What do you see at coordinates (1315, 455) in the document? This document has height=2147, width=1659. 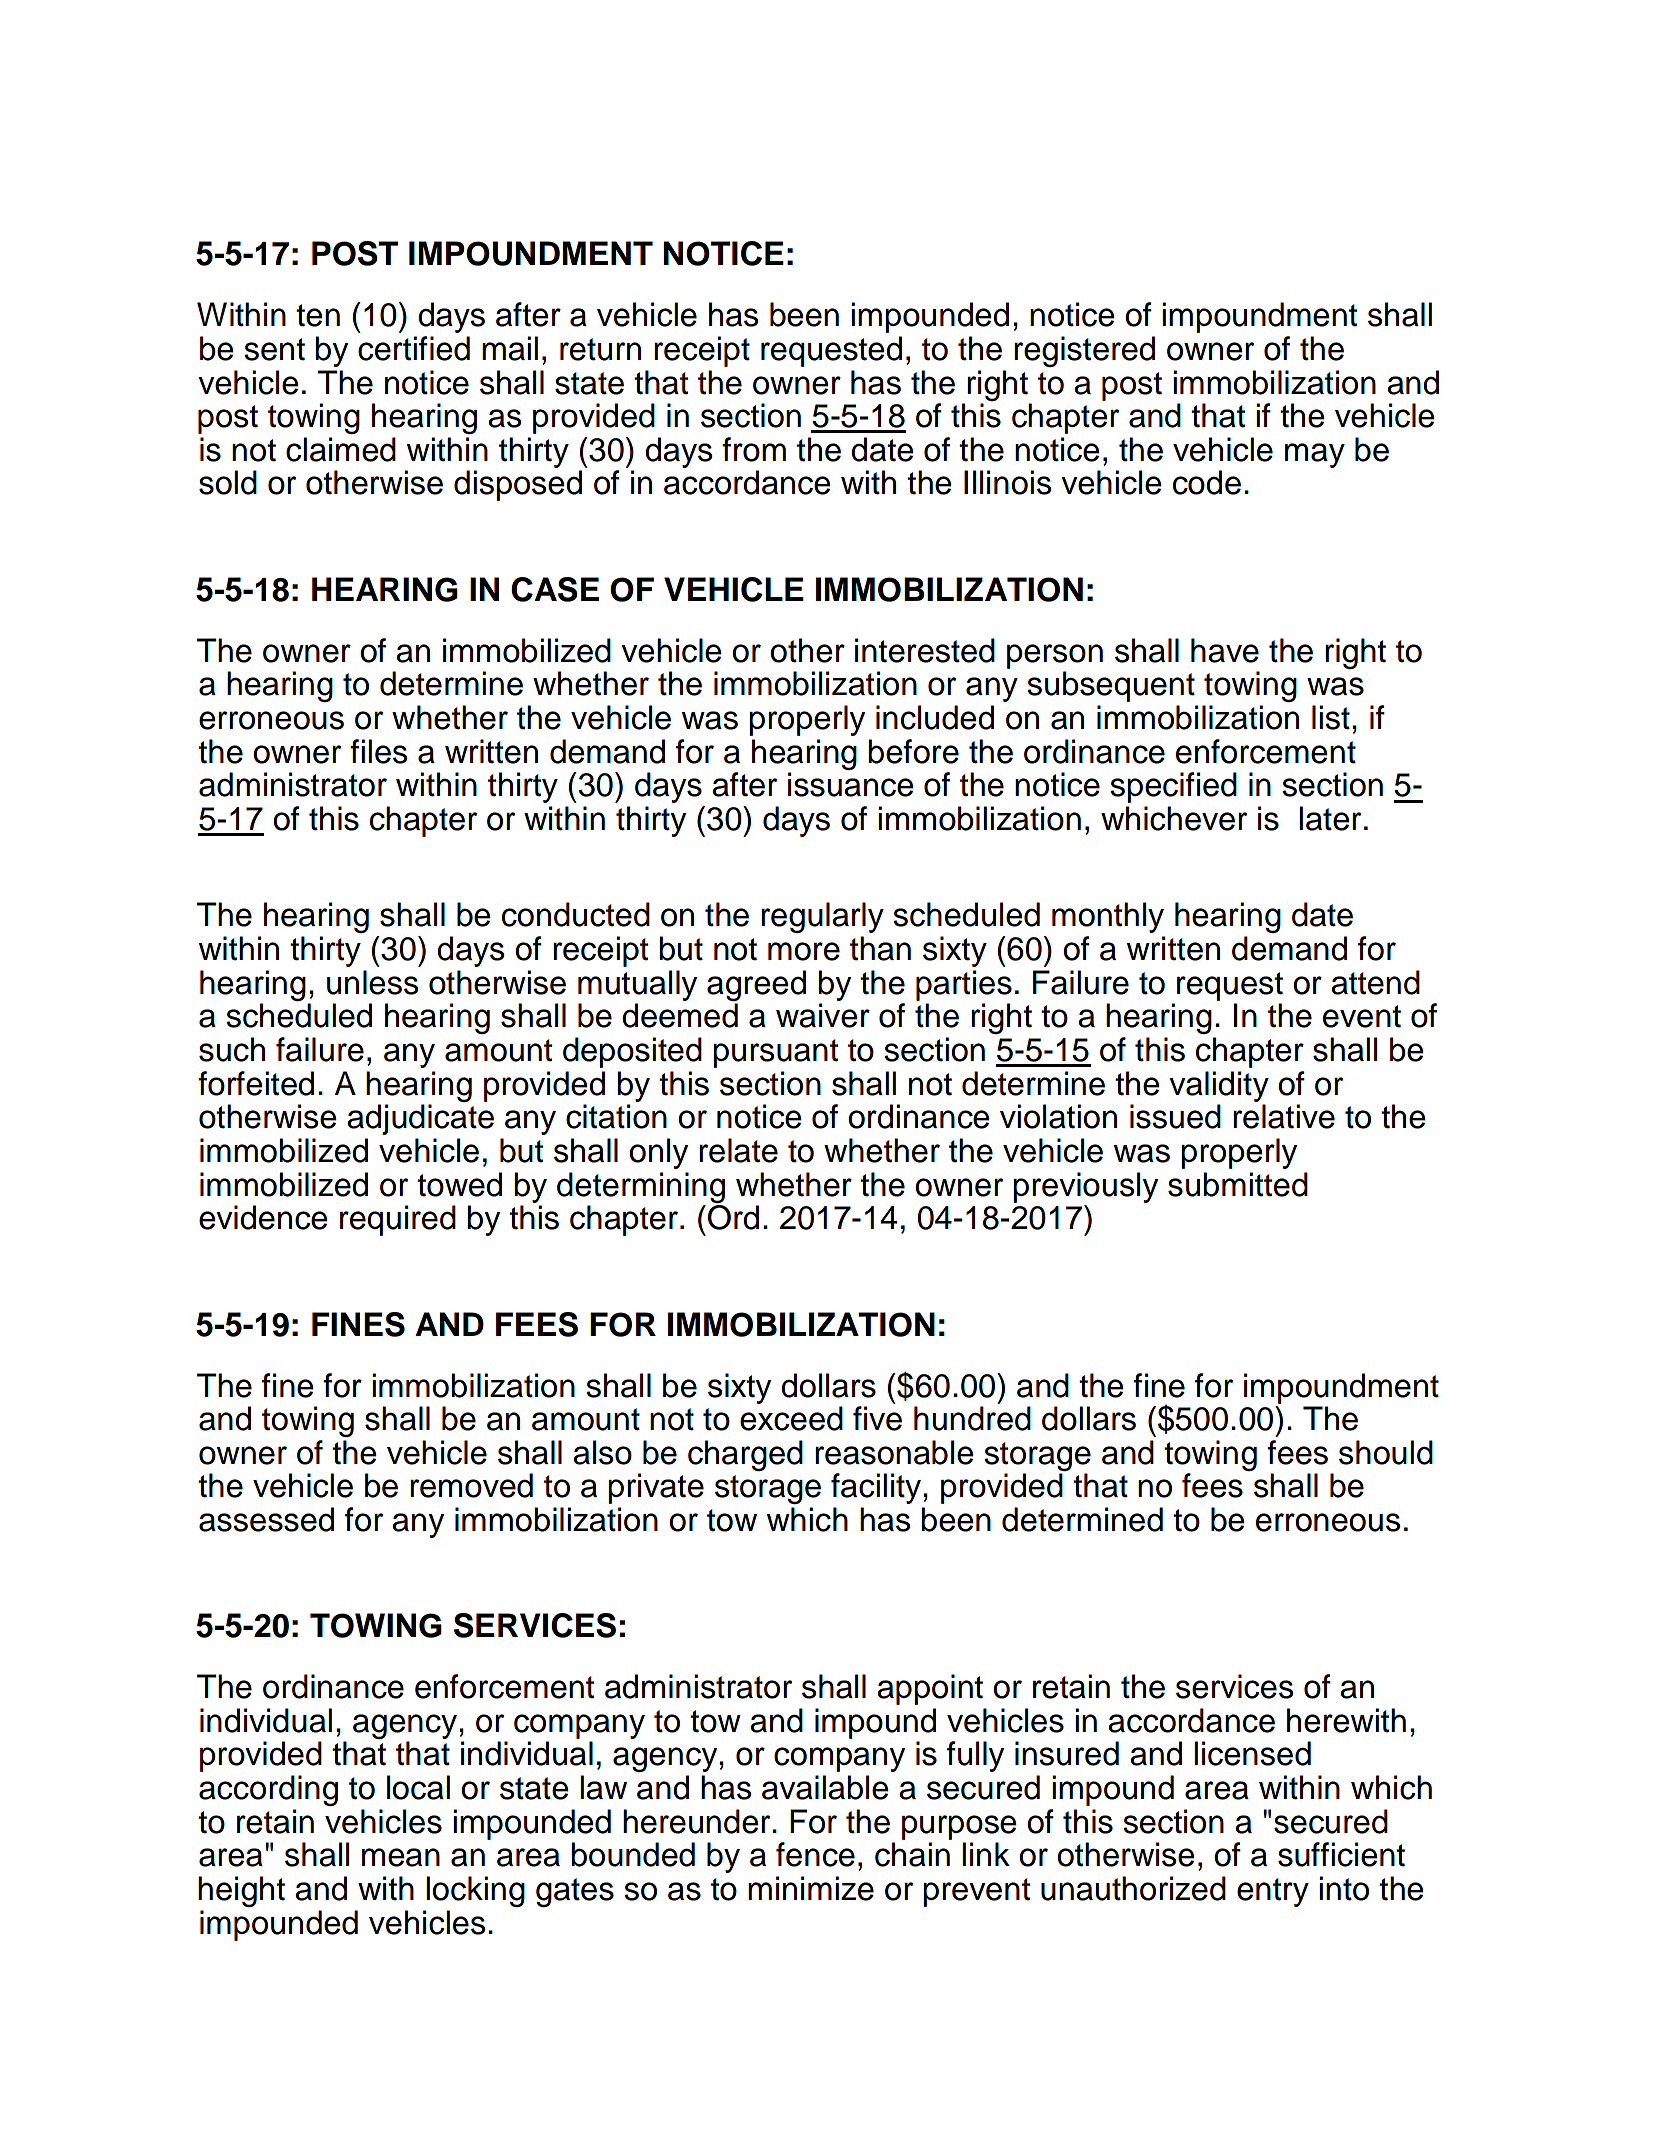 I see `may` at bounding box center [1315, 455].
